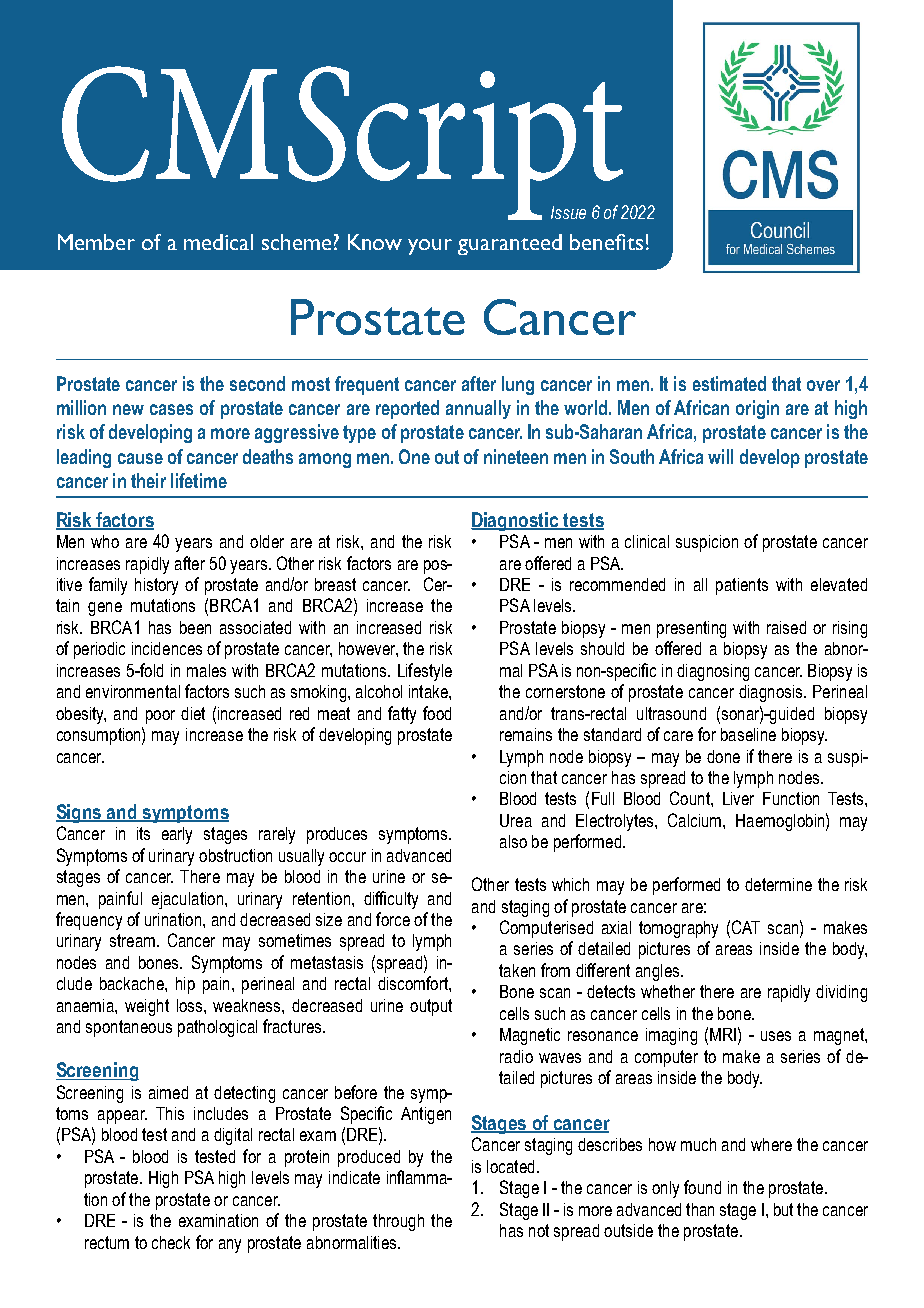 This screenshot has width=924, height=1308. What do you see at coordinates (218, 242) in the screenshot?
I see `medical` at bounding box center [218, 242].
